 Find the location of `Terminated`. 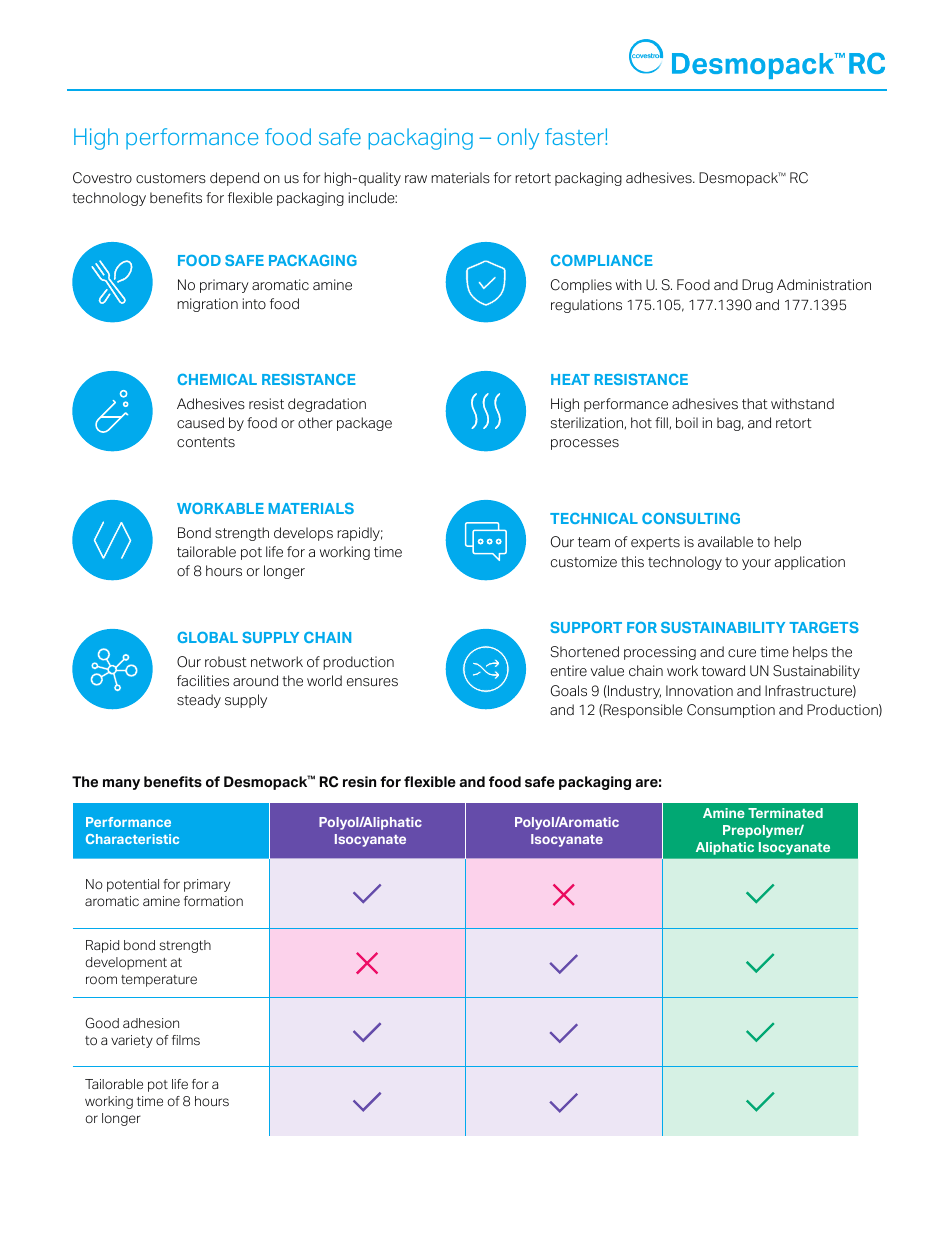

Terminated is located at coordinates (785, 813).
